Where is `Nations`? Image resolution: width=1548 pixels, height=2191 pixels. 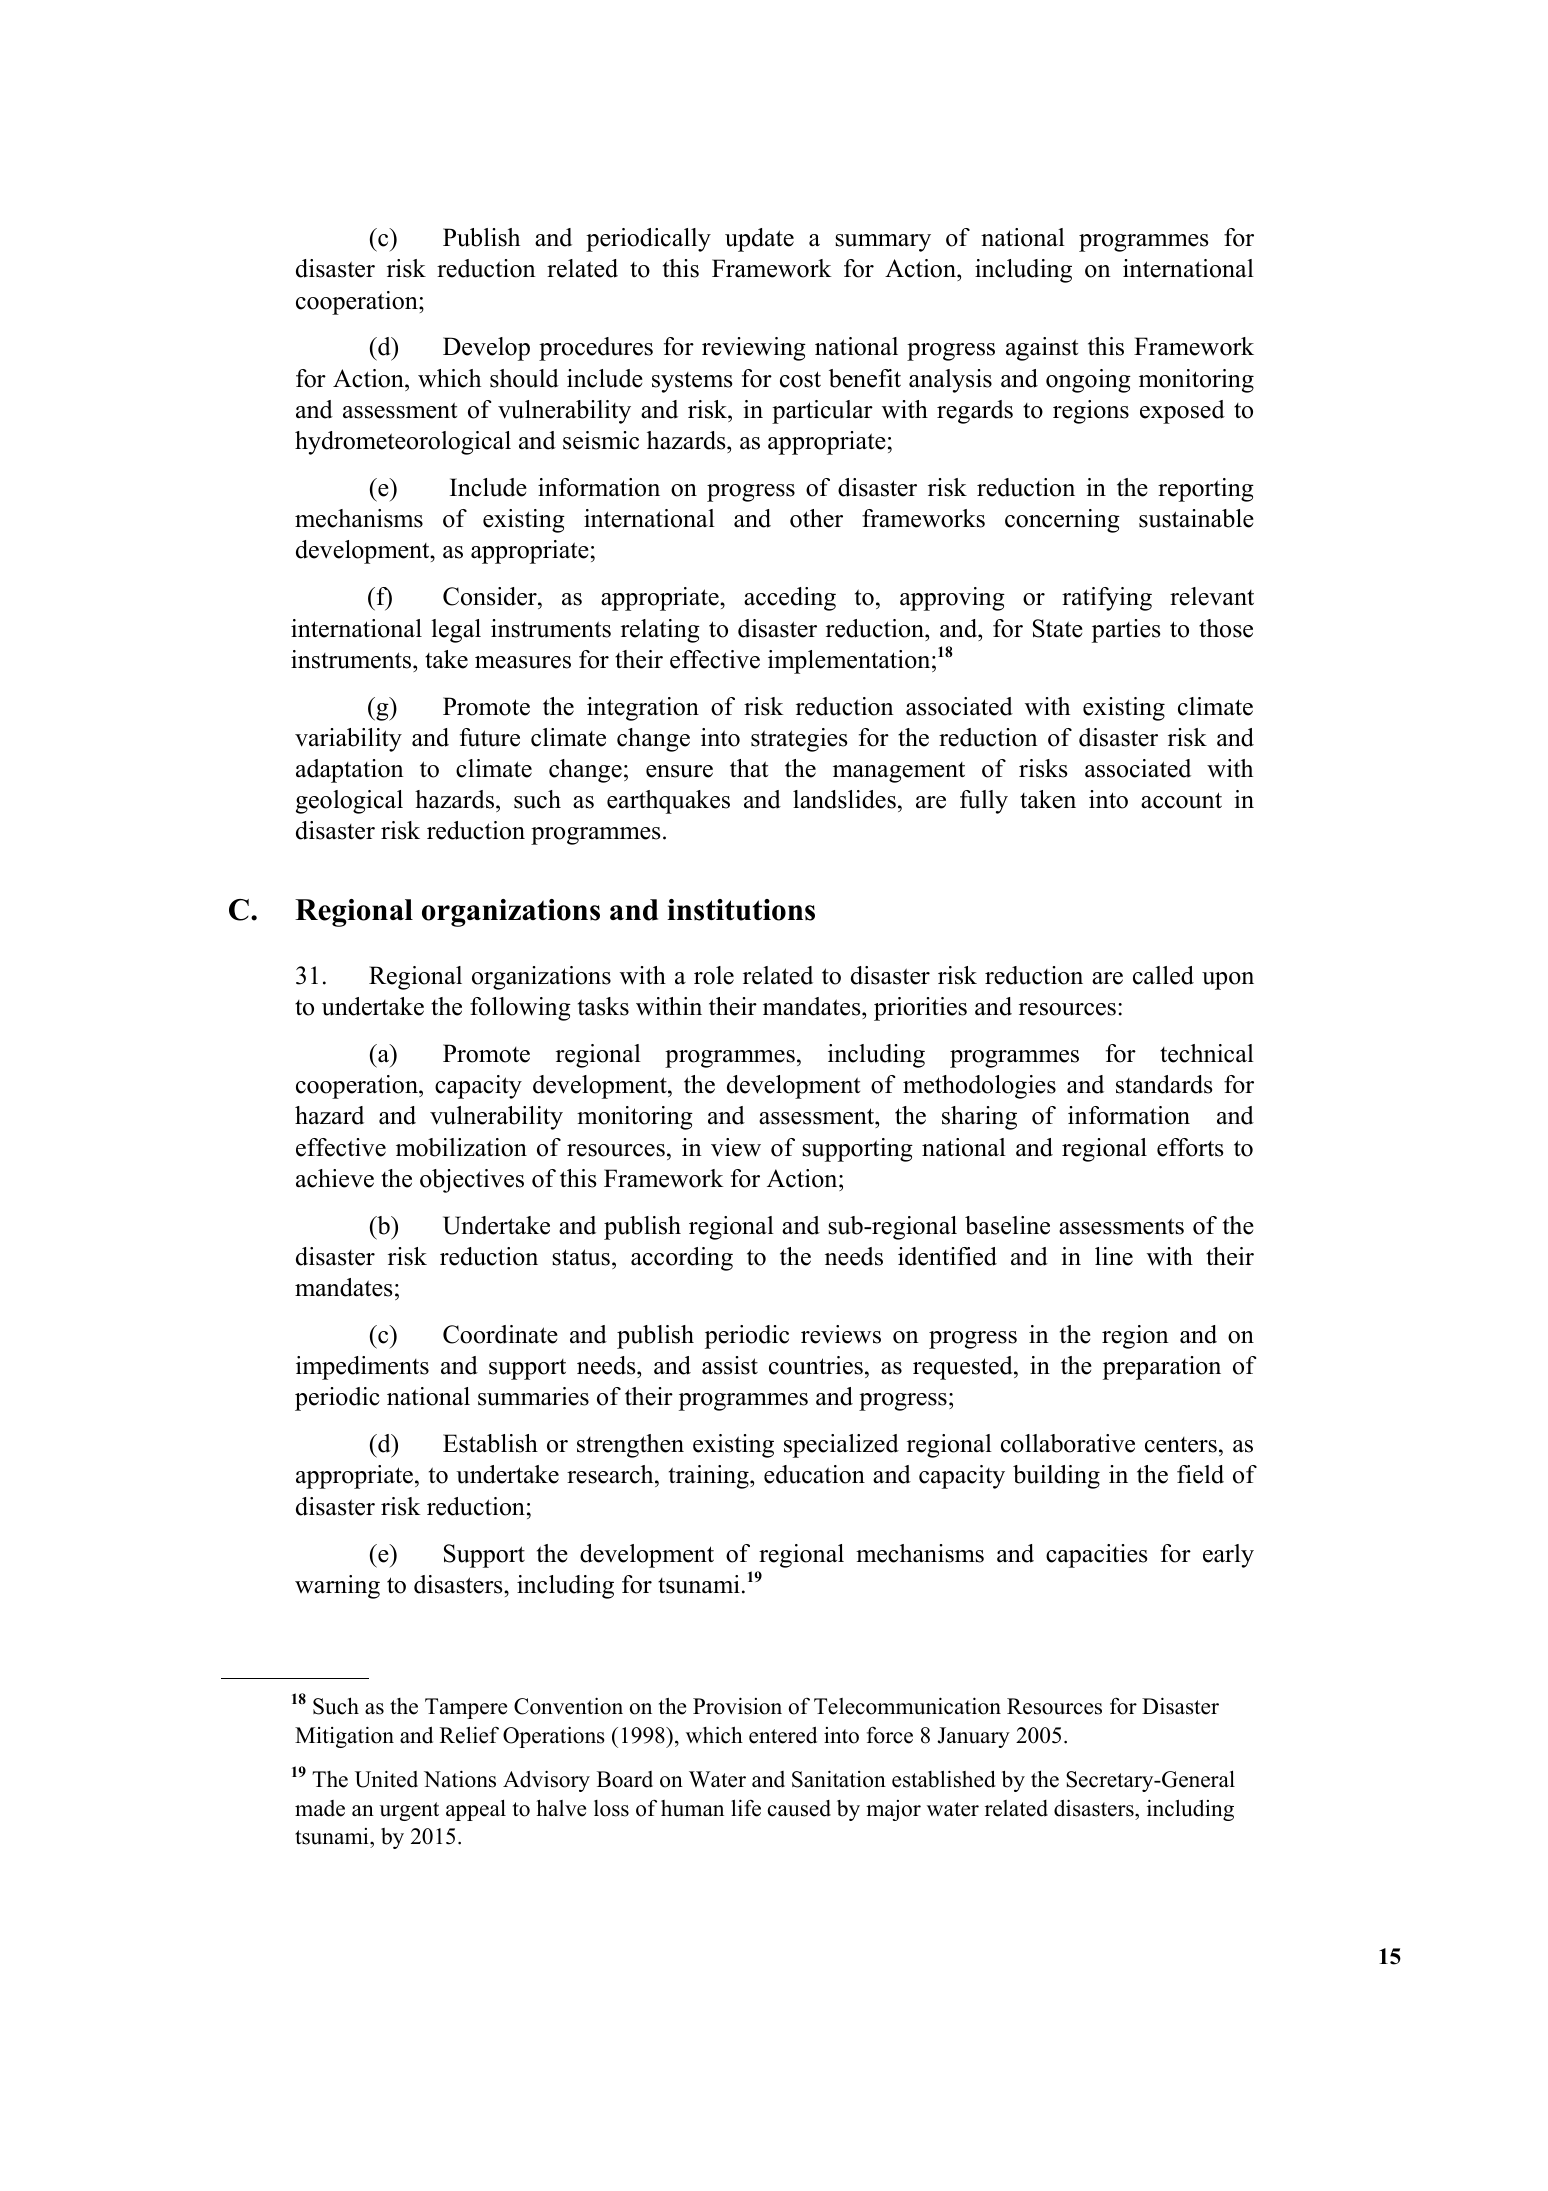
Nations is located at coordinates (460, 1779).
